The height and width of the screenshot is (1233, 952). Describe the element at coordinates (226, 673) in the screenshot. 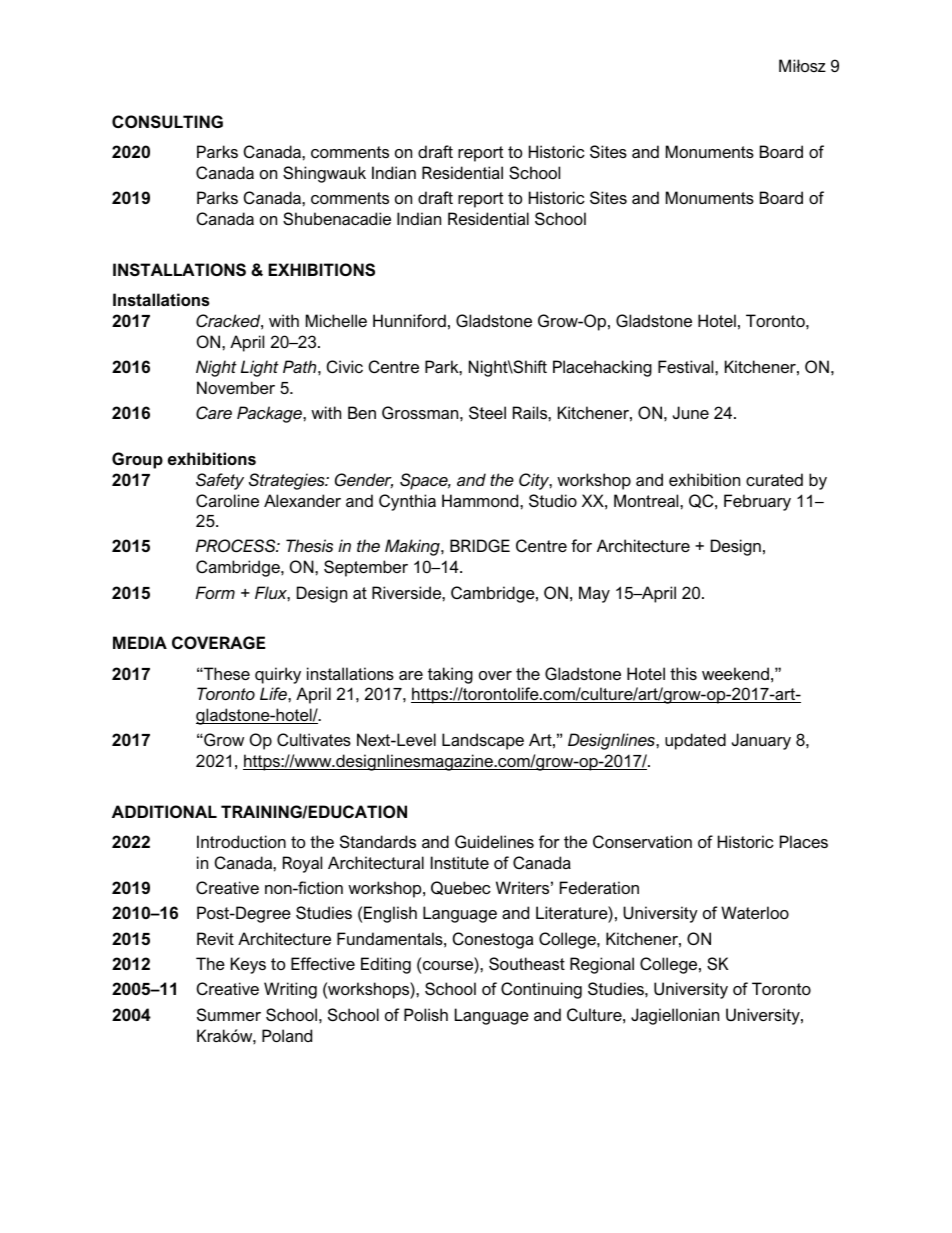

I see `These` at that location.
